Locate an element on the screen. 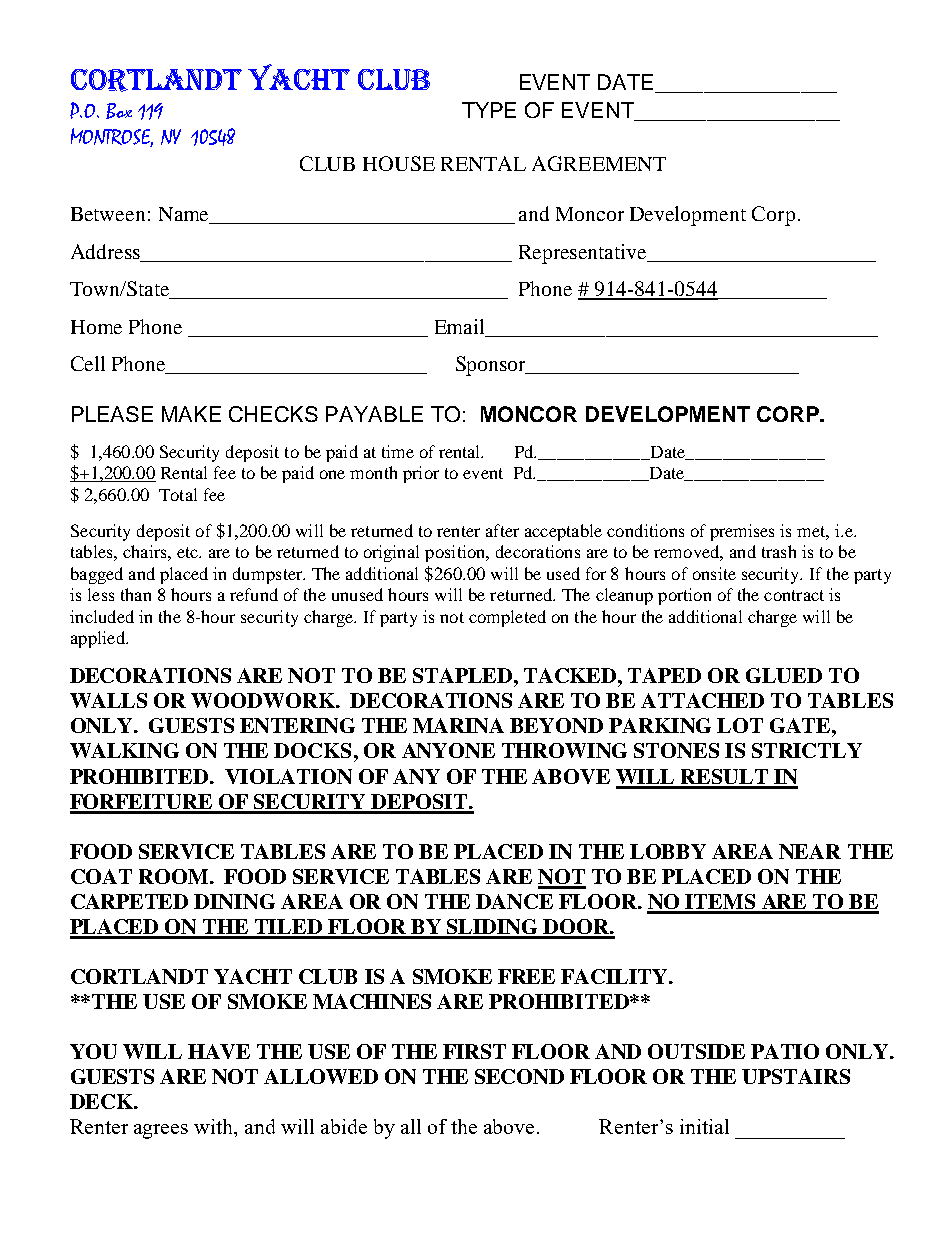 The width and height of the screenshot is (952, 1233). agrees is located at coordinates (161, 1131).
